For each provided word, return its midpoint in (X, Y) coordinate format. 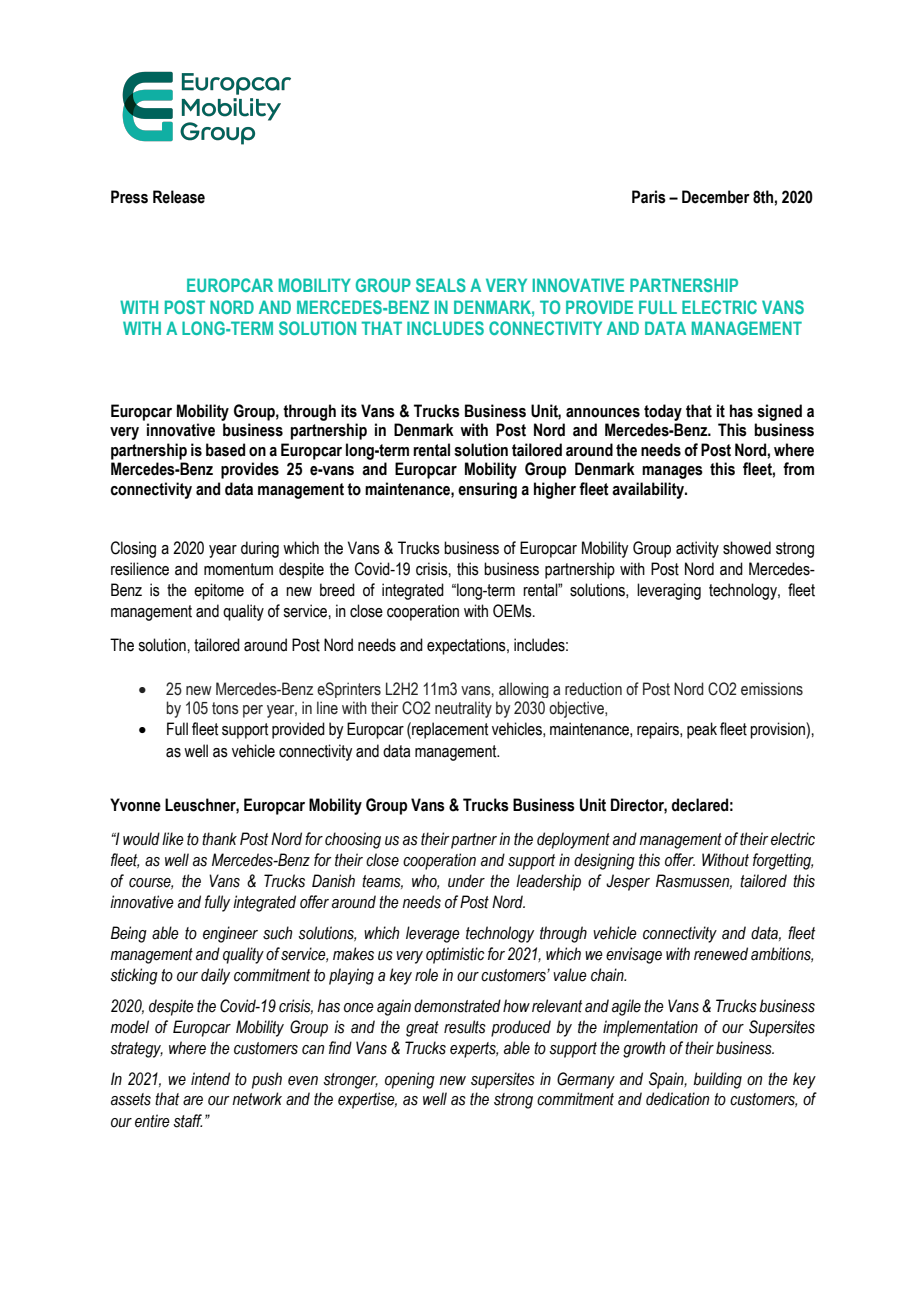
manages (672, 472)
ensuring (487, 490)
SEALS (441, 285)
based (225, 450)
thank (219, 839)
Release (179, 197)
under (466, 881)
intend (210, 1079)
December (716, 197)
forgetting (783, 861)
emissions (772, 689)
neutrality (463, 709)
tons (225, 708)
